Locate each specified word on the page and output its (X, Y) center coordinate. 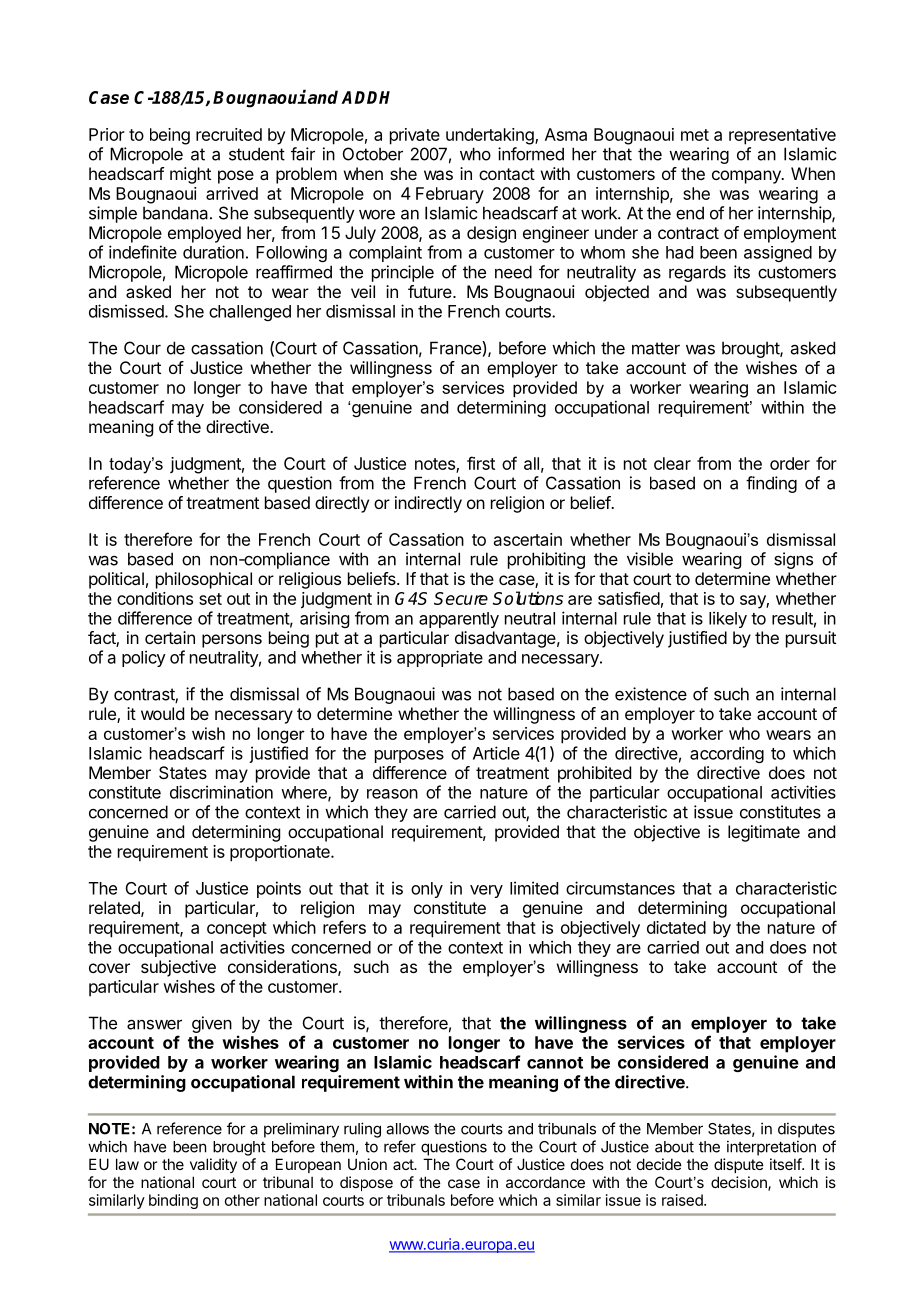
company (747, 177)
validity (213, 1165)
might (190, 175)
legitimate (764, 833)
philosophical (204, 580)
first (481, 463)
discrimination (221, 792)
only (427, 890)
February (450, 195)
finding (771, 484)
